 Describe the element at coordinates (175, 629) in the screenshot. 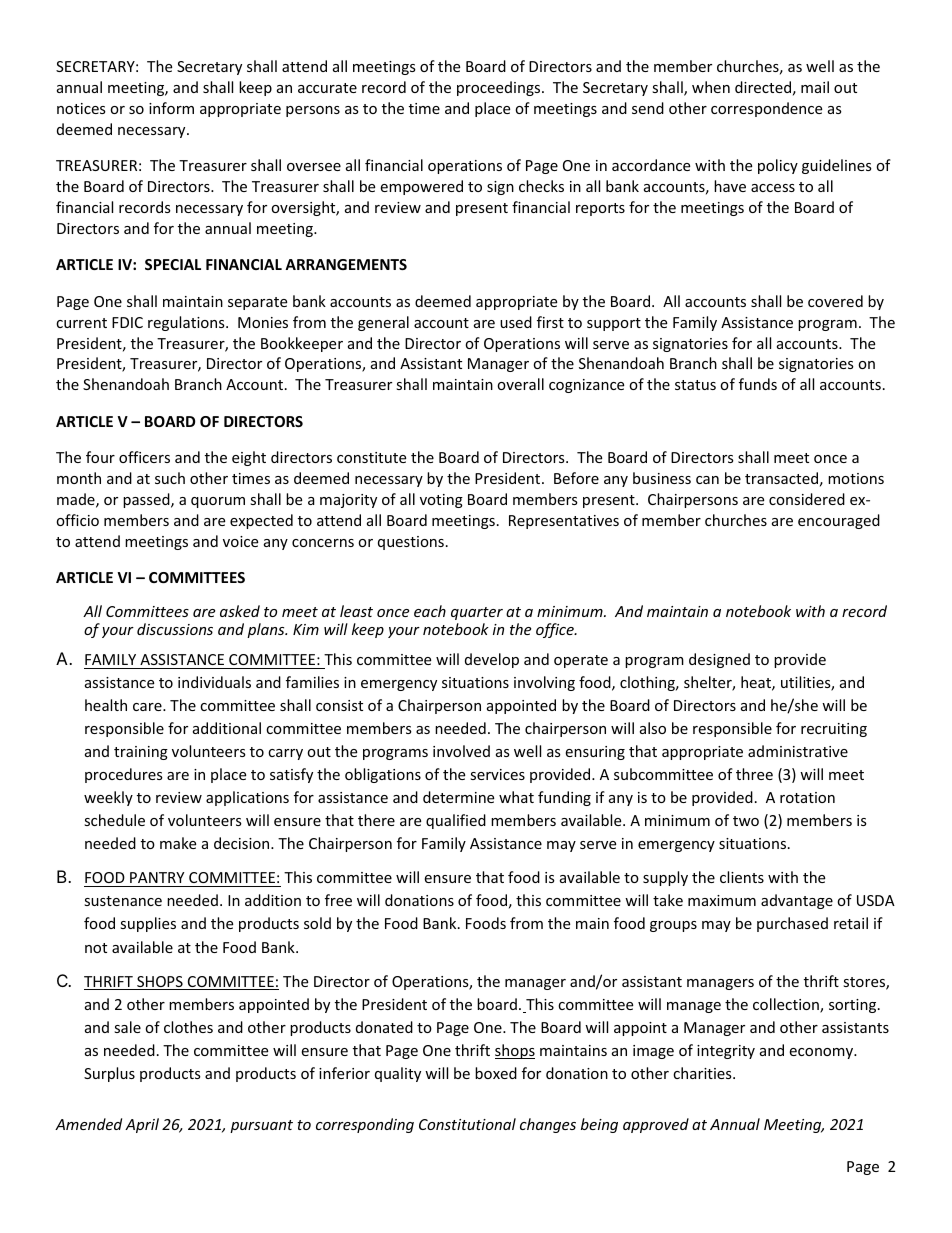

I see `discussions` at that location.
